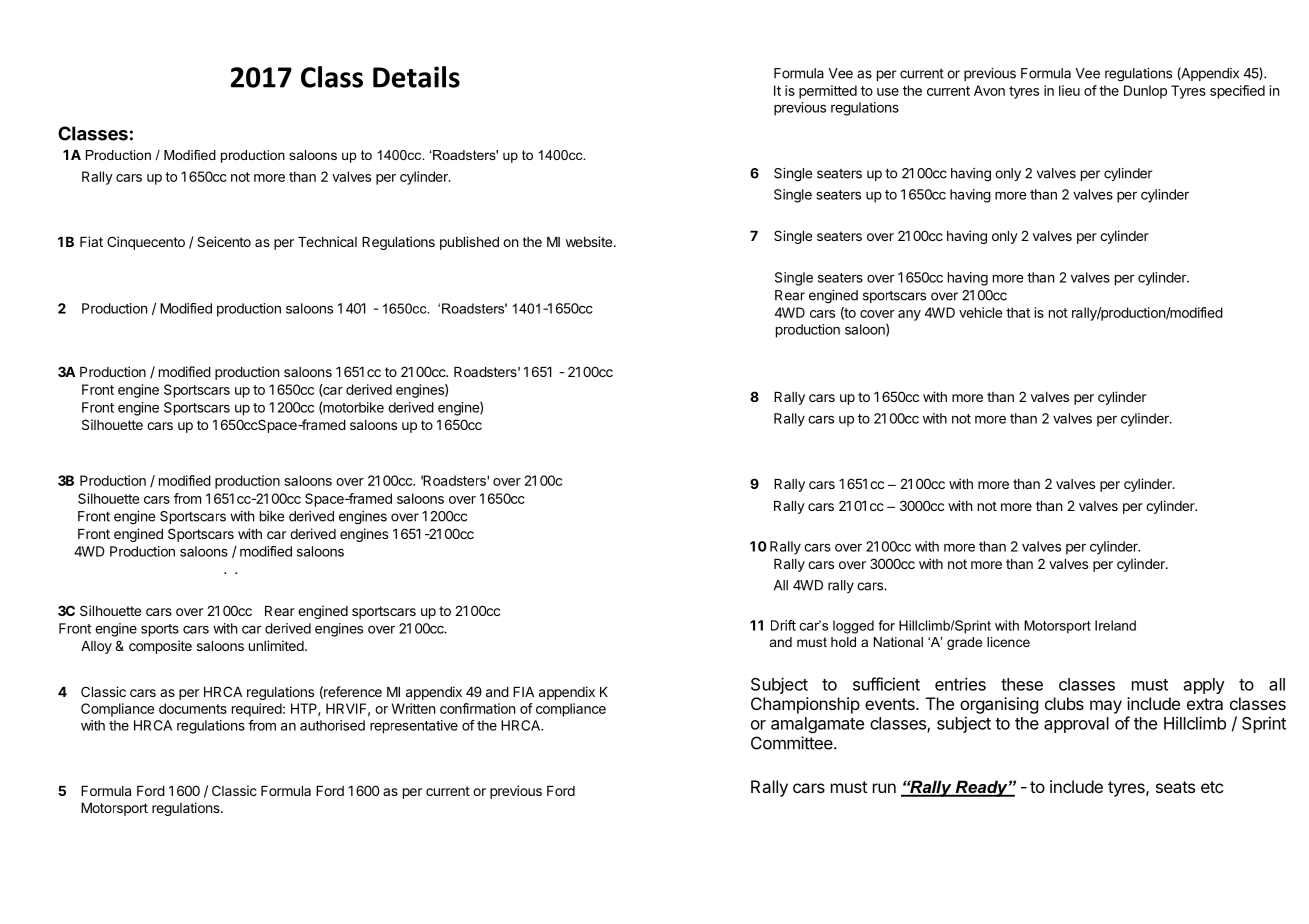 This screenshot has height=924, width=1309. I want to click on seats, so click(1175, 787).
